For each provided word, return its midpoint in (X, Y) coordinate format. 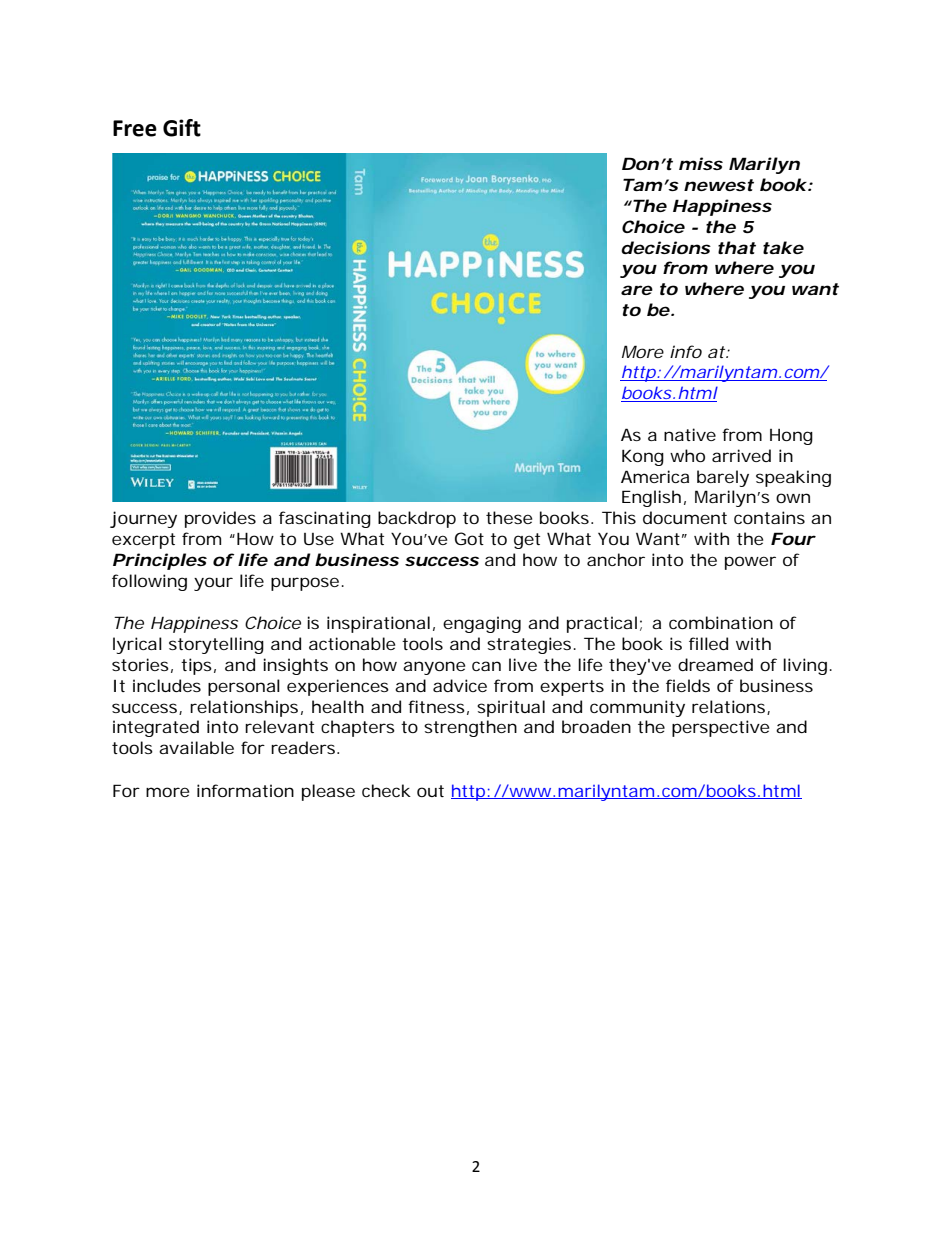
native (690, 434)
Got (469, 538)
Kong (643, 457)
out (430, 791)
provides (220, 519)
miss (701, 163)
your (213, 584)
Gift (182, 128)
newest (719, 185)
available (196, 747)
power (750, 563)
